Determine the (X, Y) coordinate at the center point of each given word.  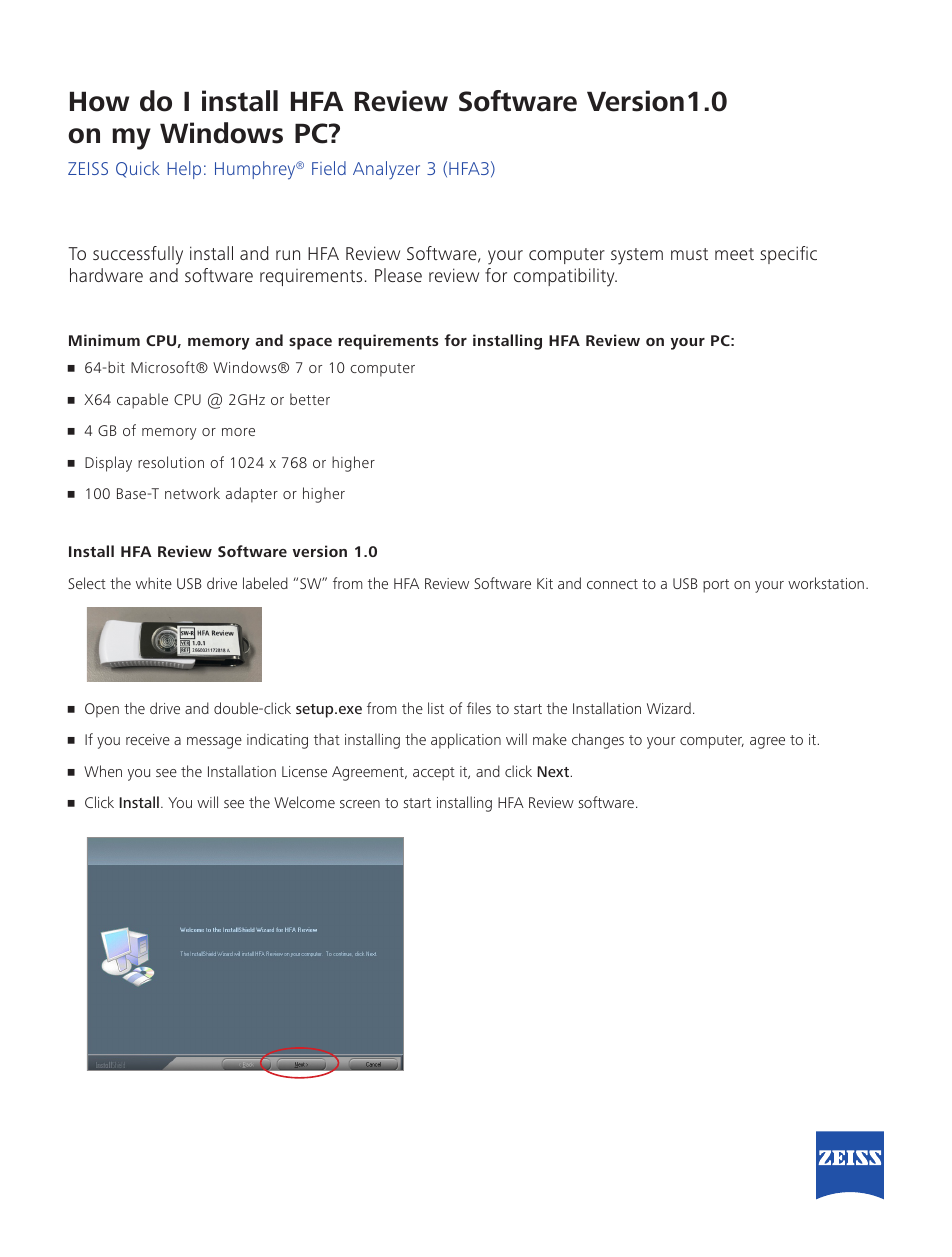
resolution (171, 462)
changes (598, 741)
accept (434, 774)
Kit (545, 583)
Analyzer (386, 170)
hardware (106, 275)
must (689, 254)
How (99, 101)
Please (398, 275)
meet (734, 254)
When (103, 771)
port (716, 586)
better (310, 399)
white (154, 583)
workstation (826, 583)
